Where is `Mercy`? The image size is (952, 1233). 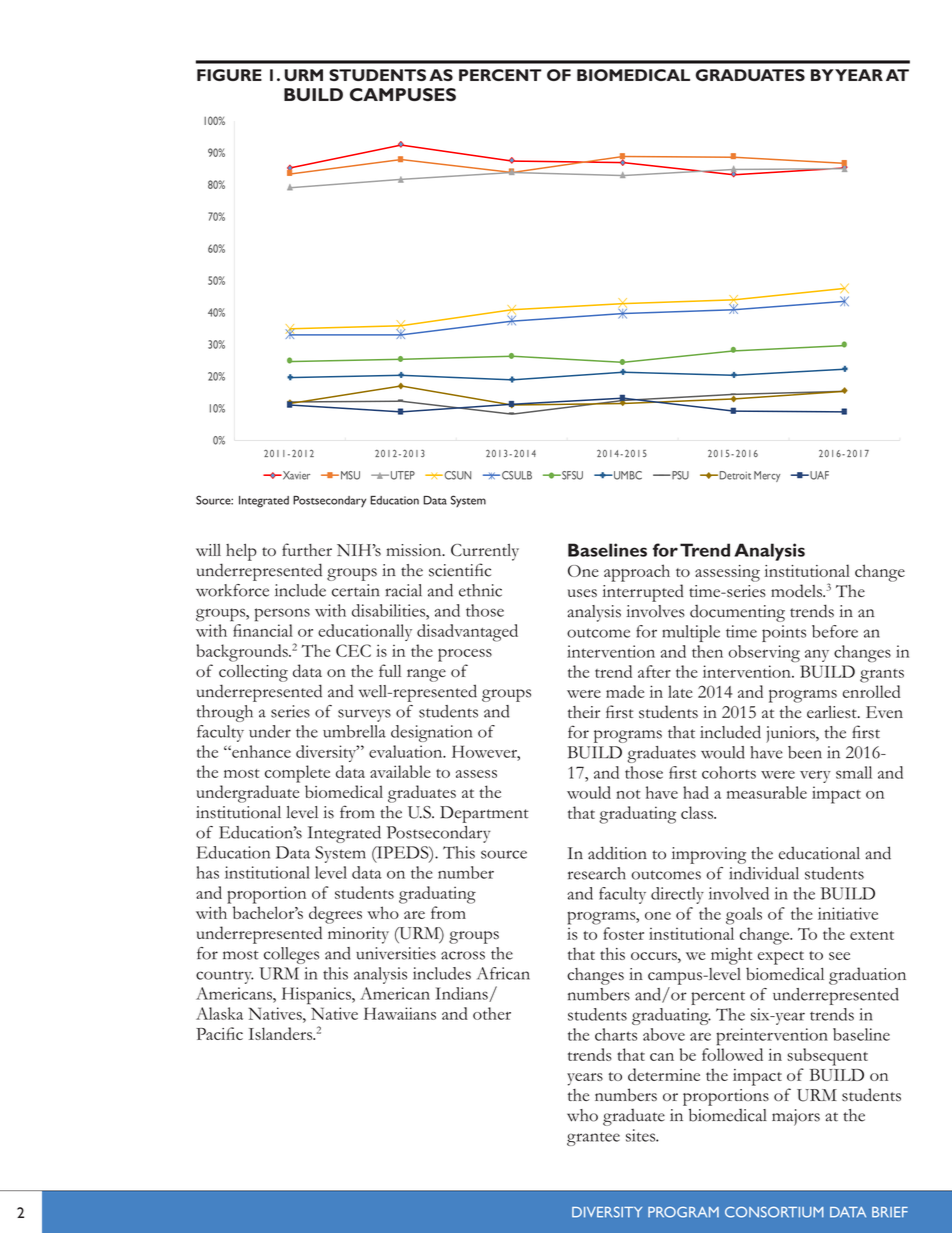 Mercy is located at coordinates (767, 476).
